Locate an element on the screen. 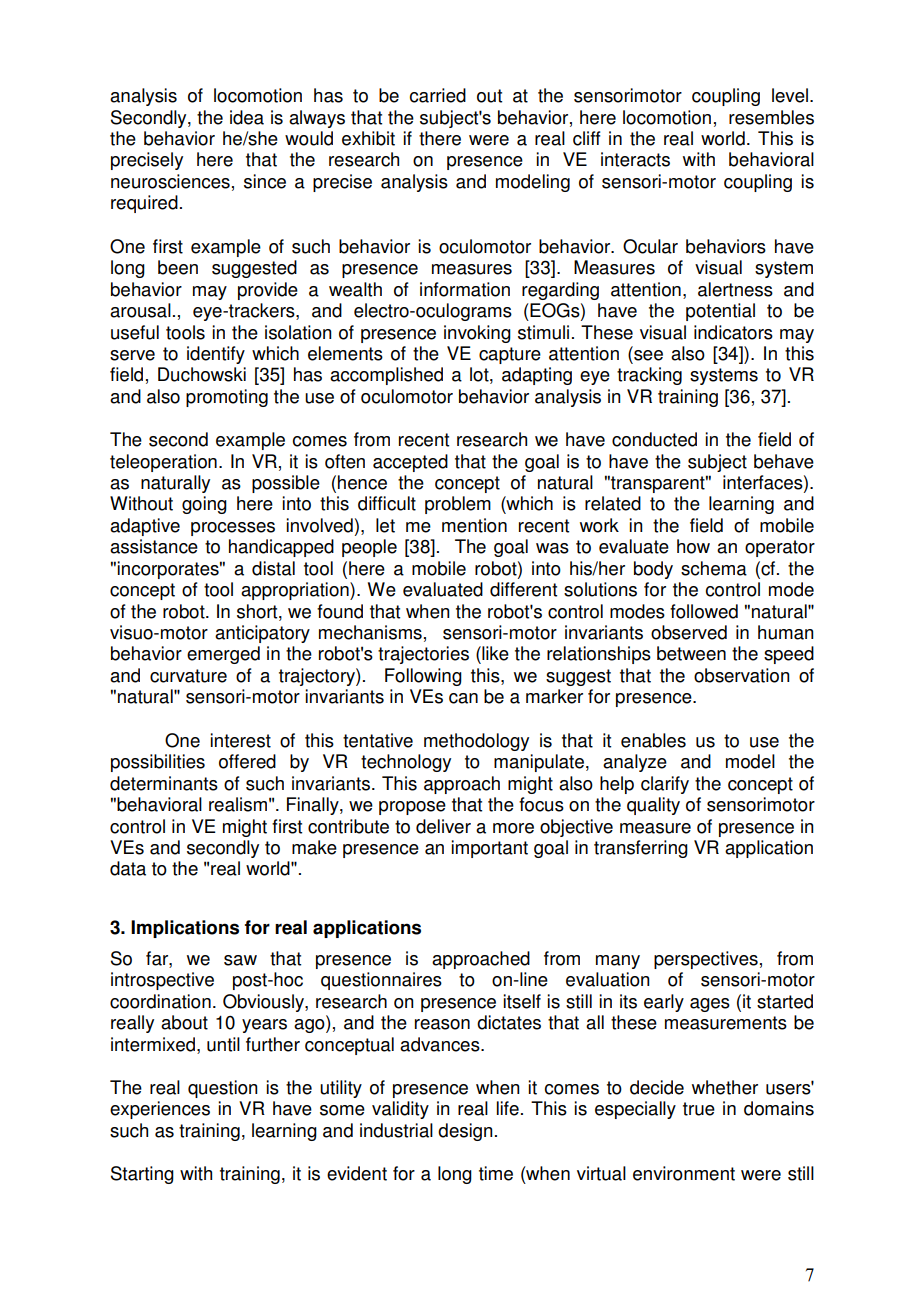 The image size is (924, 1308). determinants is located at coordinates (164, 783).
